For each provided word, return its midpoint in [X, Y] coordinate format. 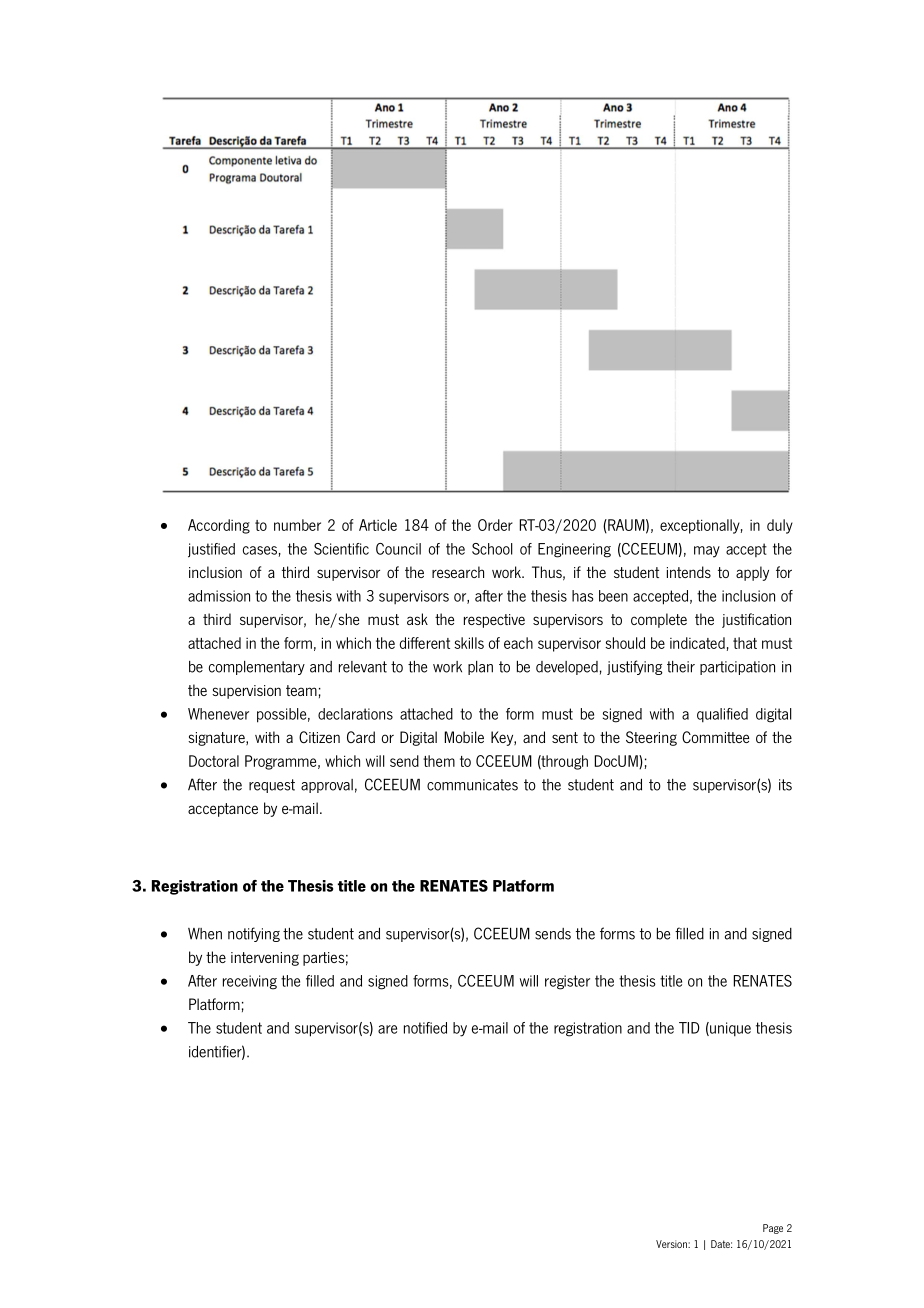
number [297, 525]
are [387, 1029]
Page [773, 1229]
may [707, 552]
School [492, 549]
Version [672, 1244]
